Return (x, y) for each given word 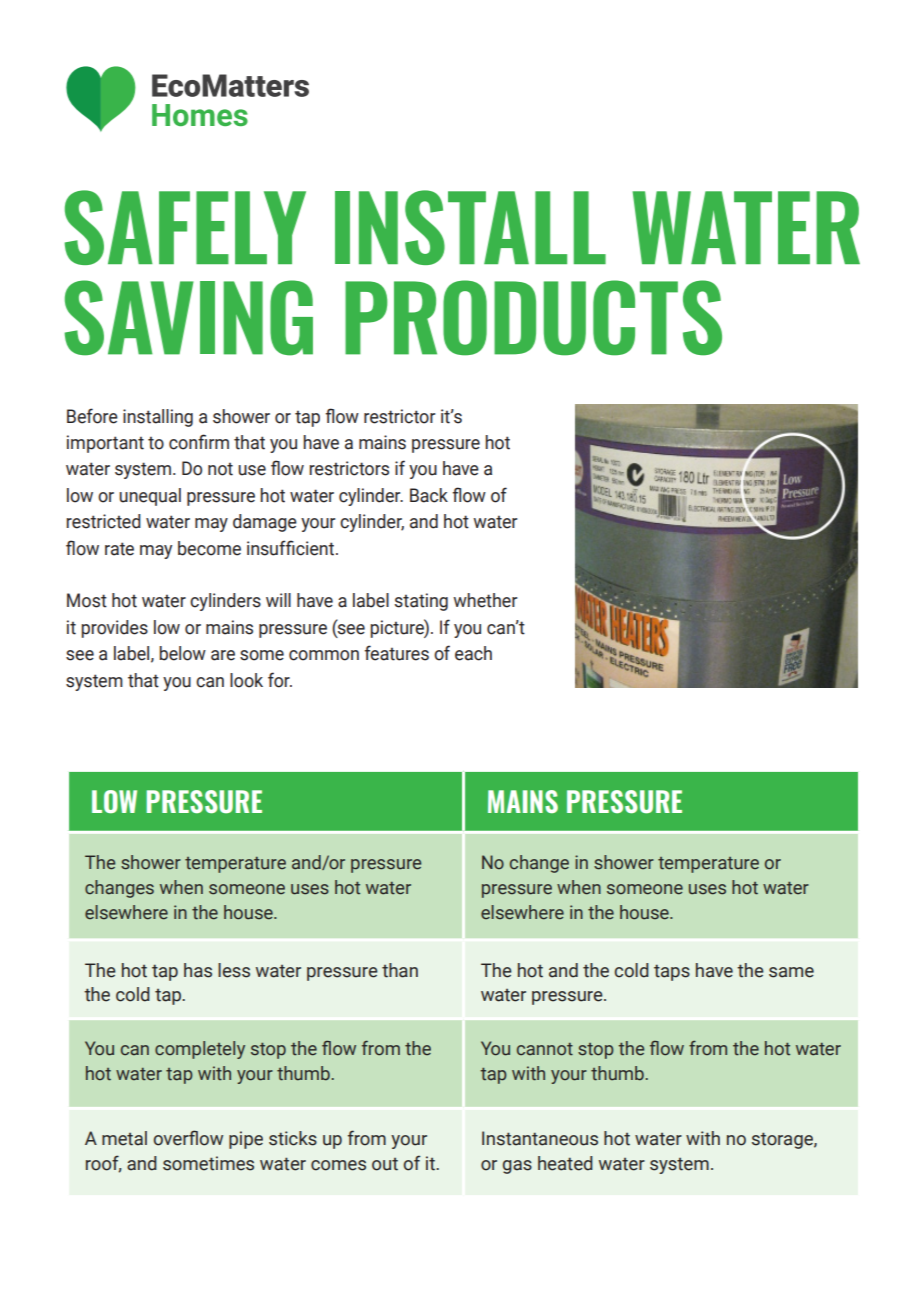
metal (124, 1138)
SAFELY (185, 227)
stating (421, 602)
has (198, 970)
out (385, 1164)
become (209, 548)
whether (485, 600)
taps (672, 972)
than (400, 970)
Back (429, 495)
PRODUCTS (533, 318)
